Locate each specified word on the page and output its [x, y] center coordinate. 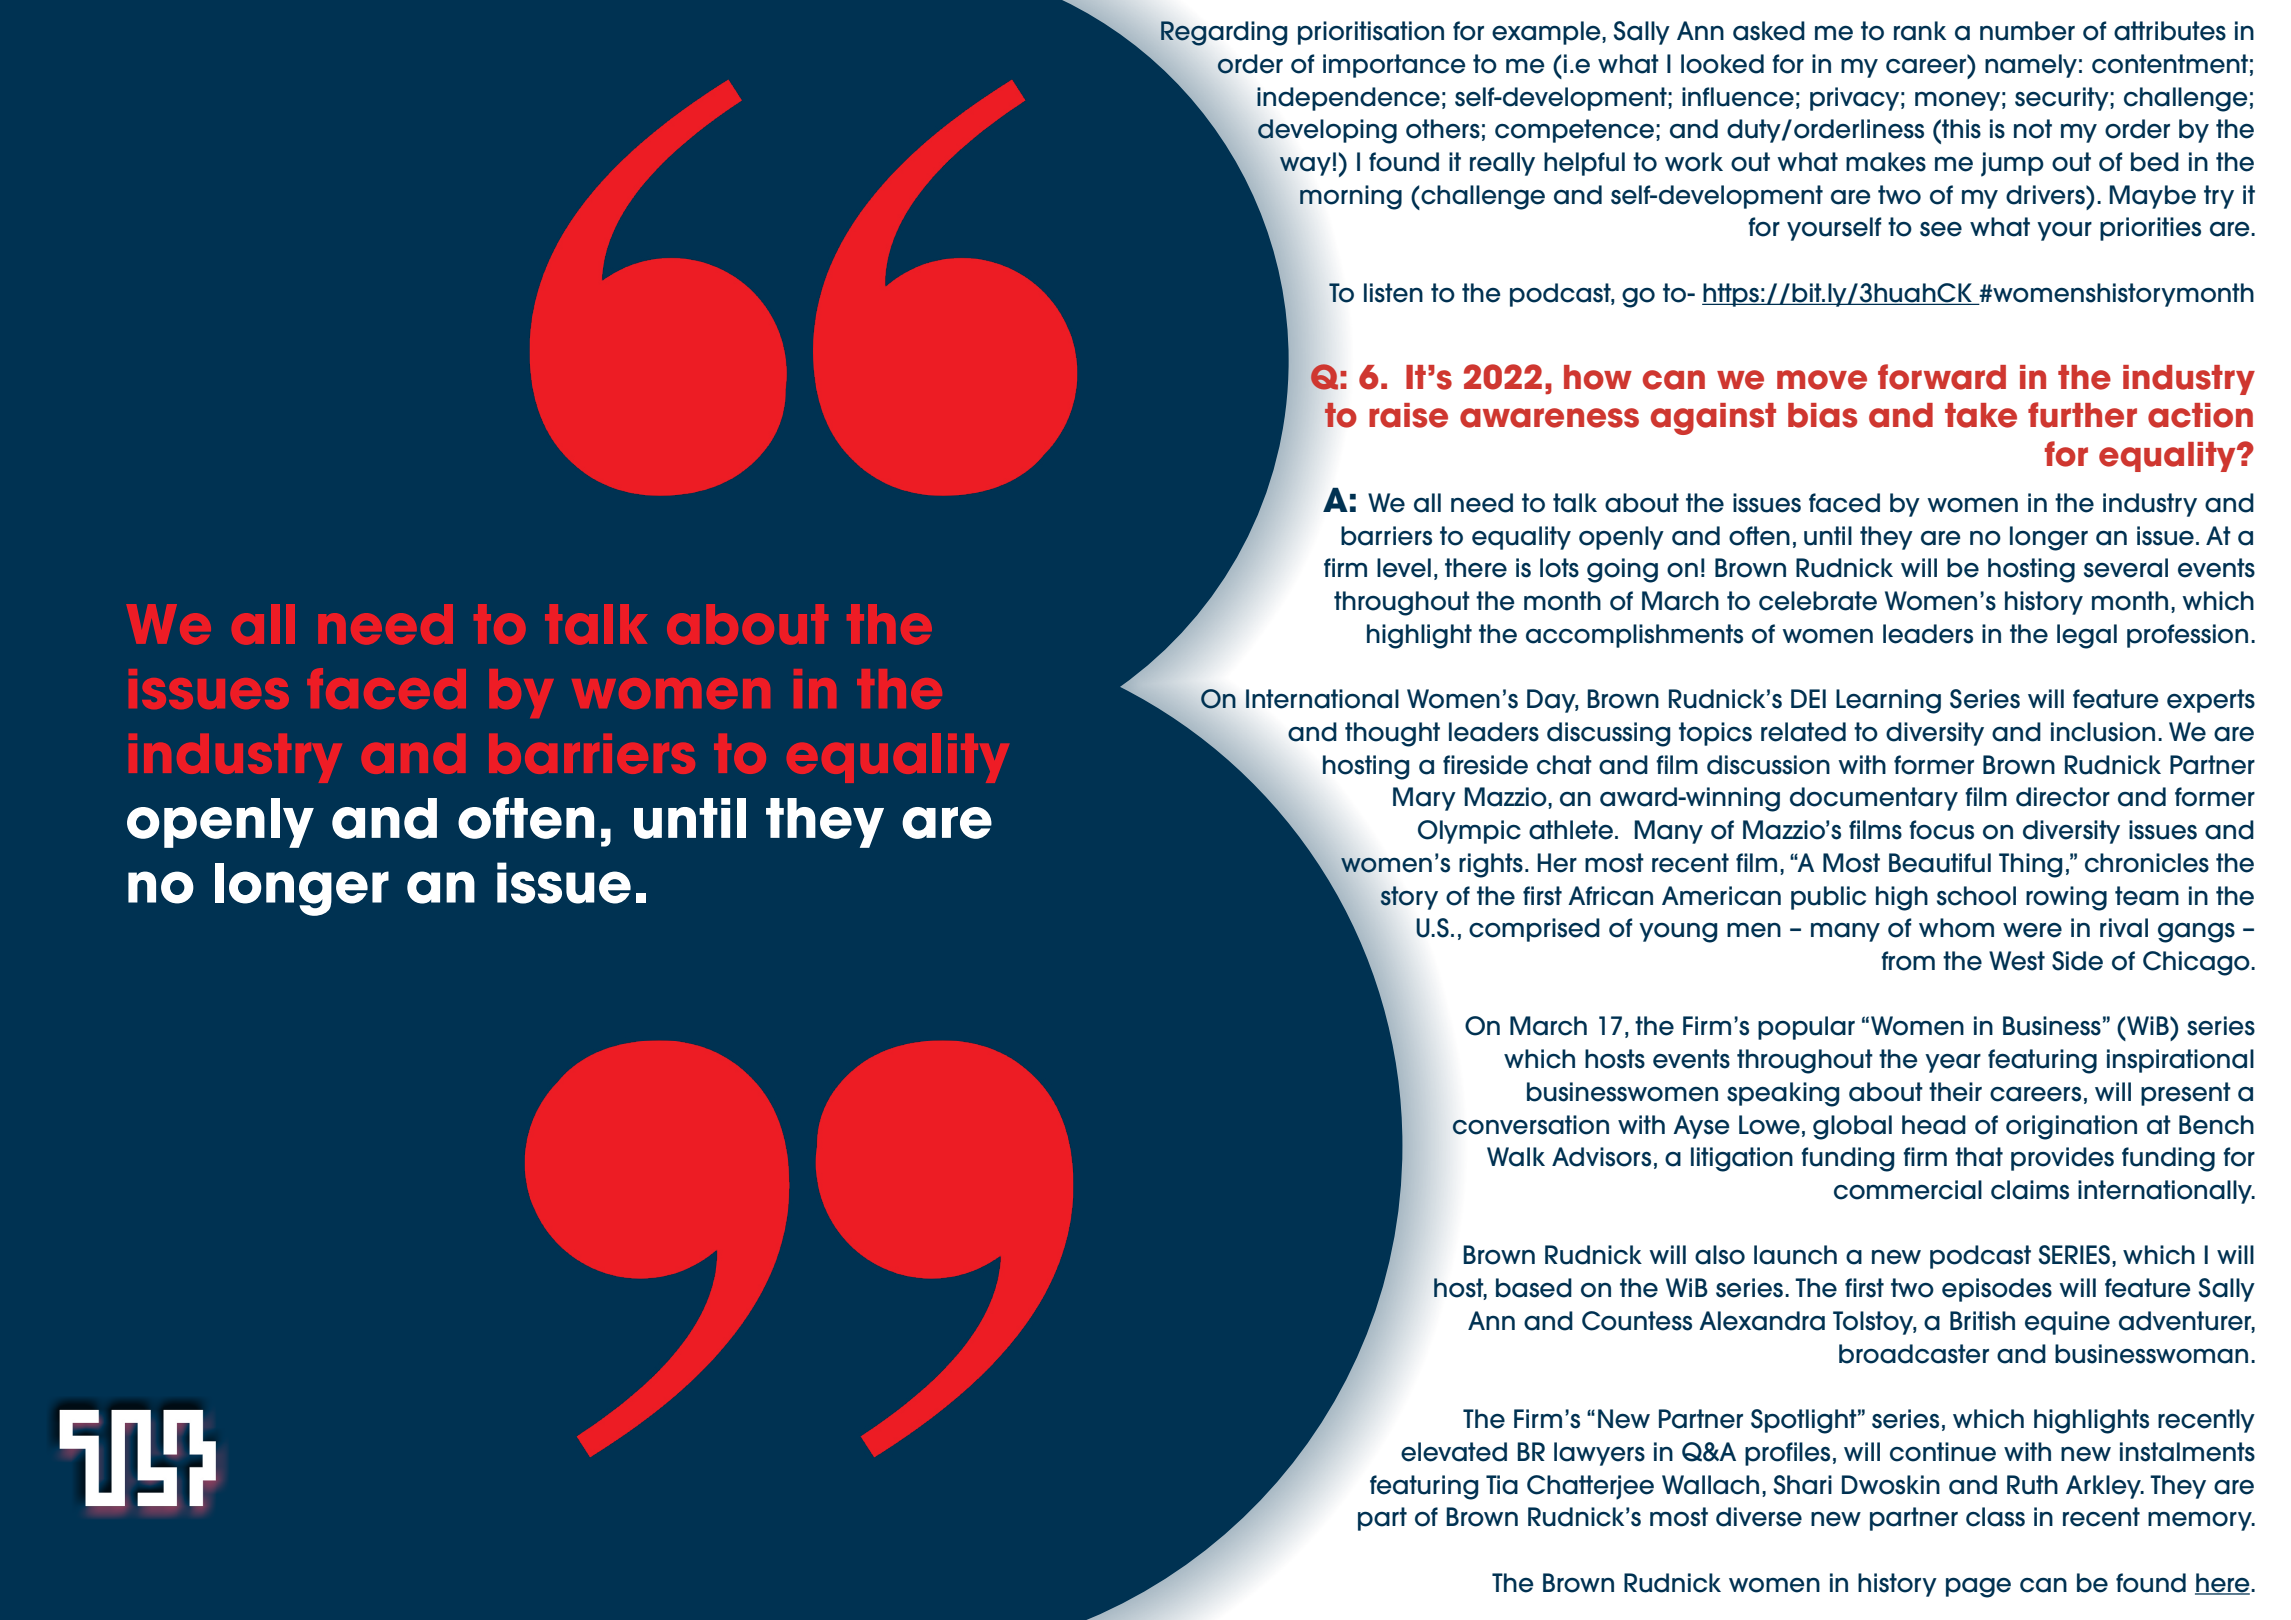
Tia [1502, 1485]
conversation [1530, 1125]
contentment [2170, 64]
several [2126, 568]
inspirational [2180, 1061]
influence [1738, 97]
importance [1394, 66]
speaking [1783, 1094]
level [1404, 568]
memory [2201, 1521]
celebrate [1818, 601]
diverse [1759, 1517]
